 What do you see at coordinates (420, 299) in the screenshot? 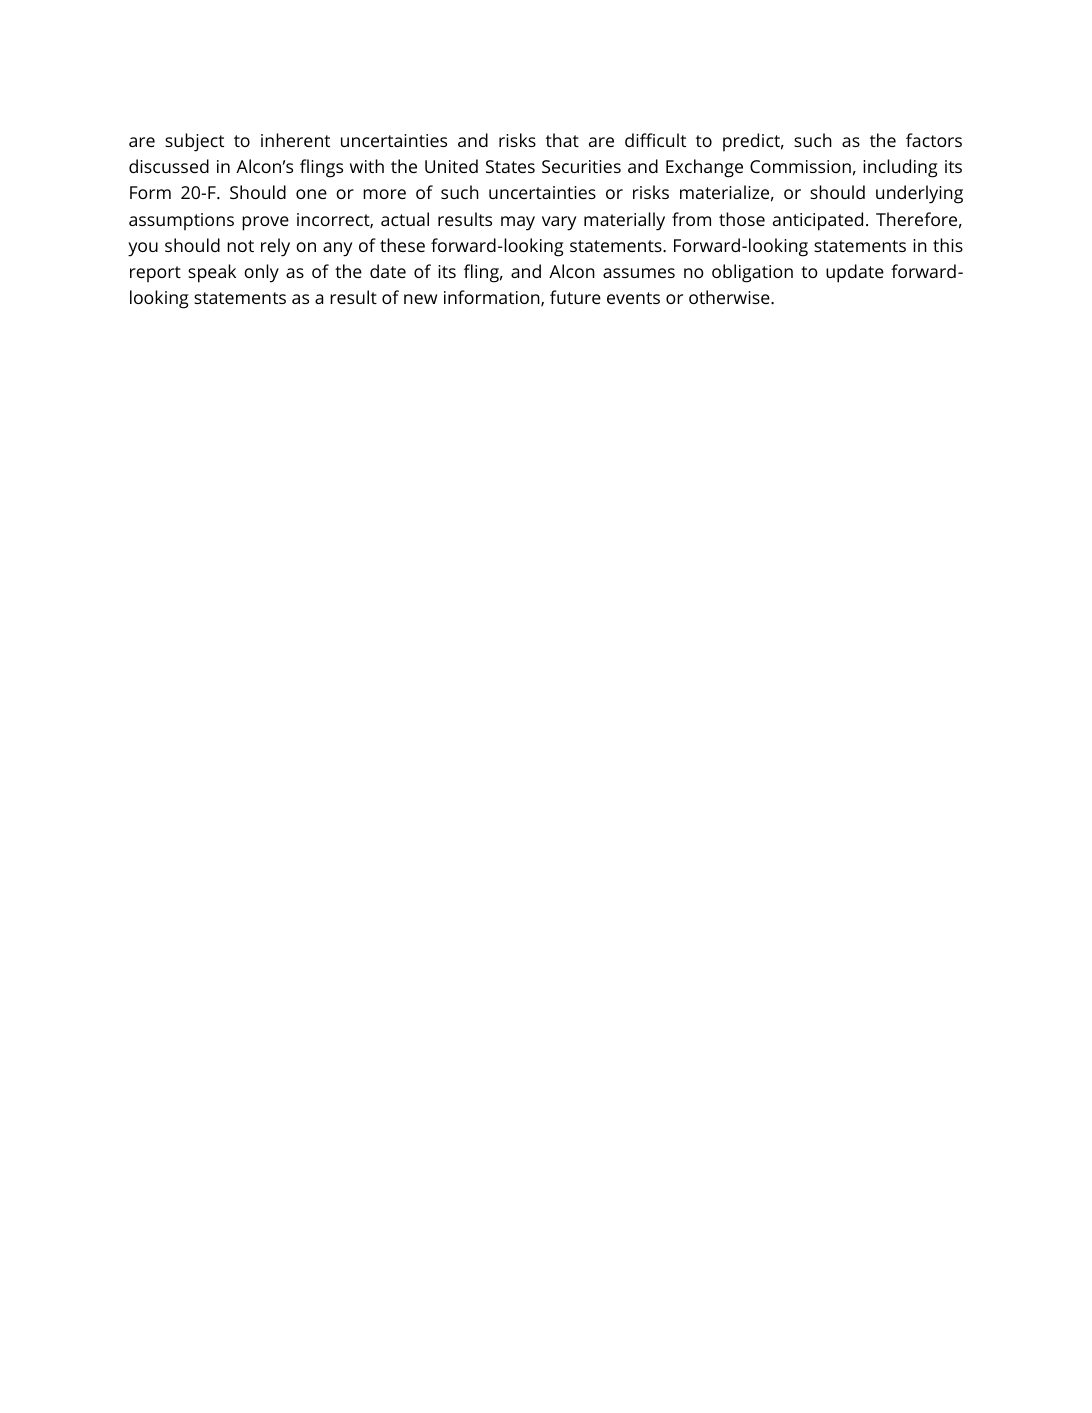
I see `new` at bounding box center [420, 299].
